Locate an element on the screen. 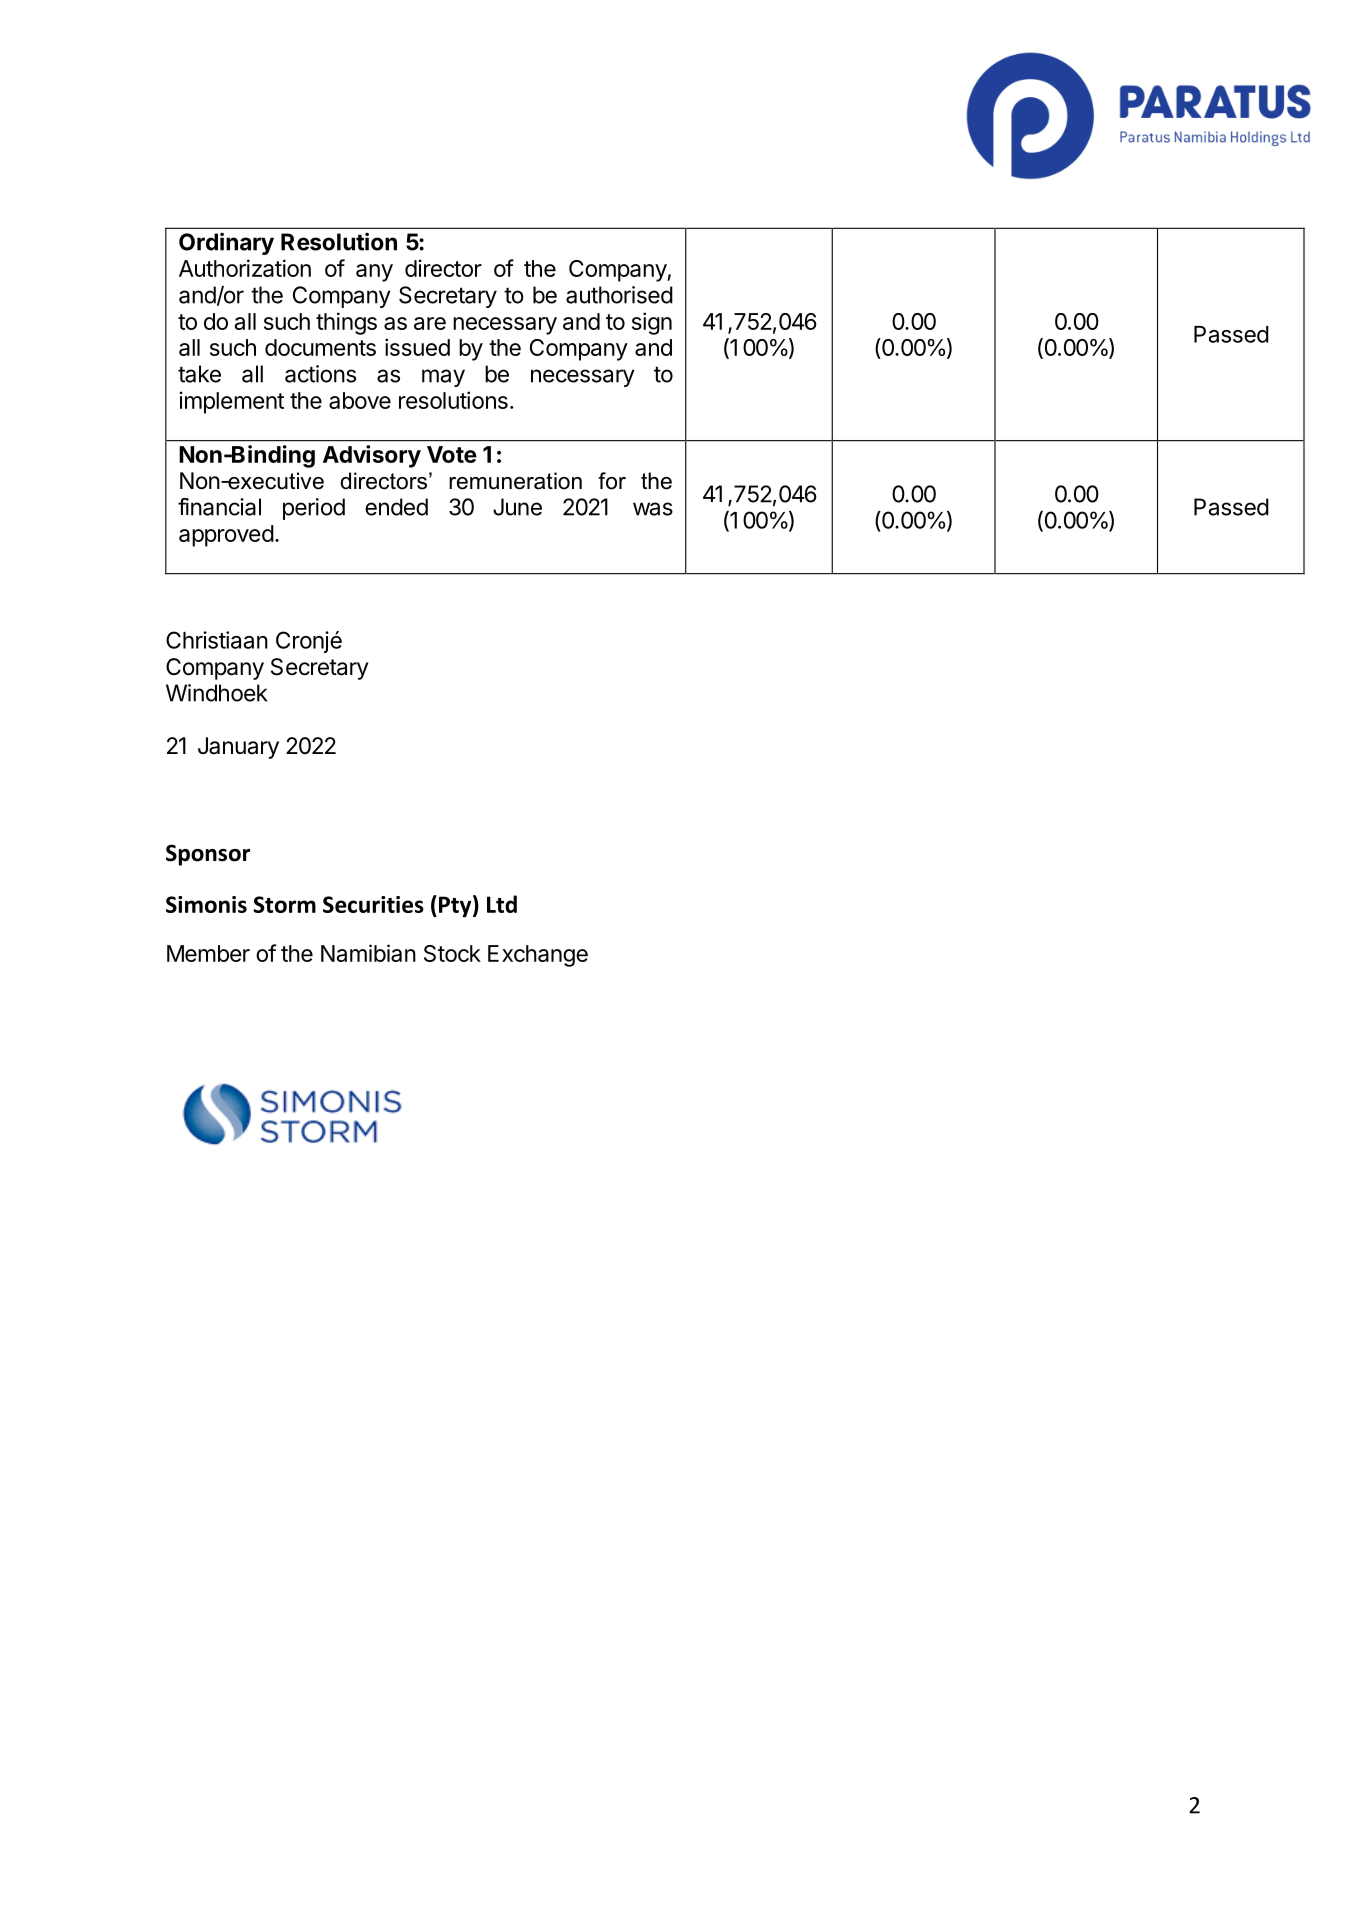 Image resolution: width=1366 pixels, height=1932 pixels. Authorization is located at coordinates (245, 268).
